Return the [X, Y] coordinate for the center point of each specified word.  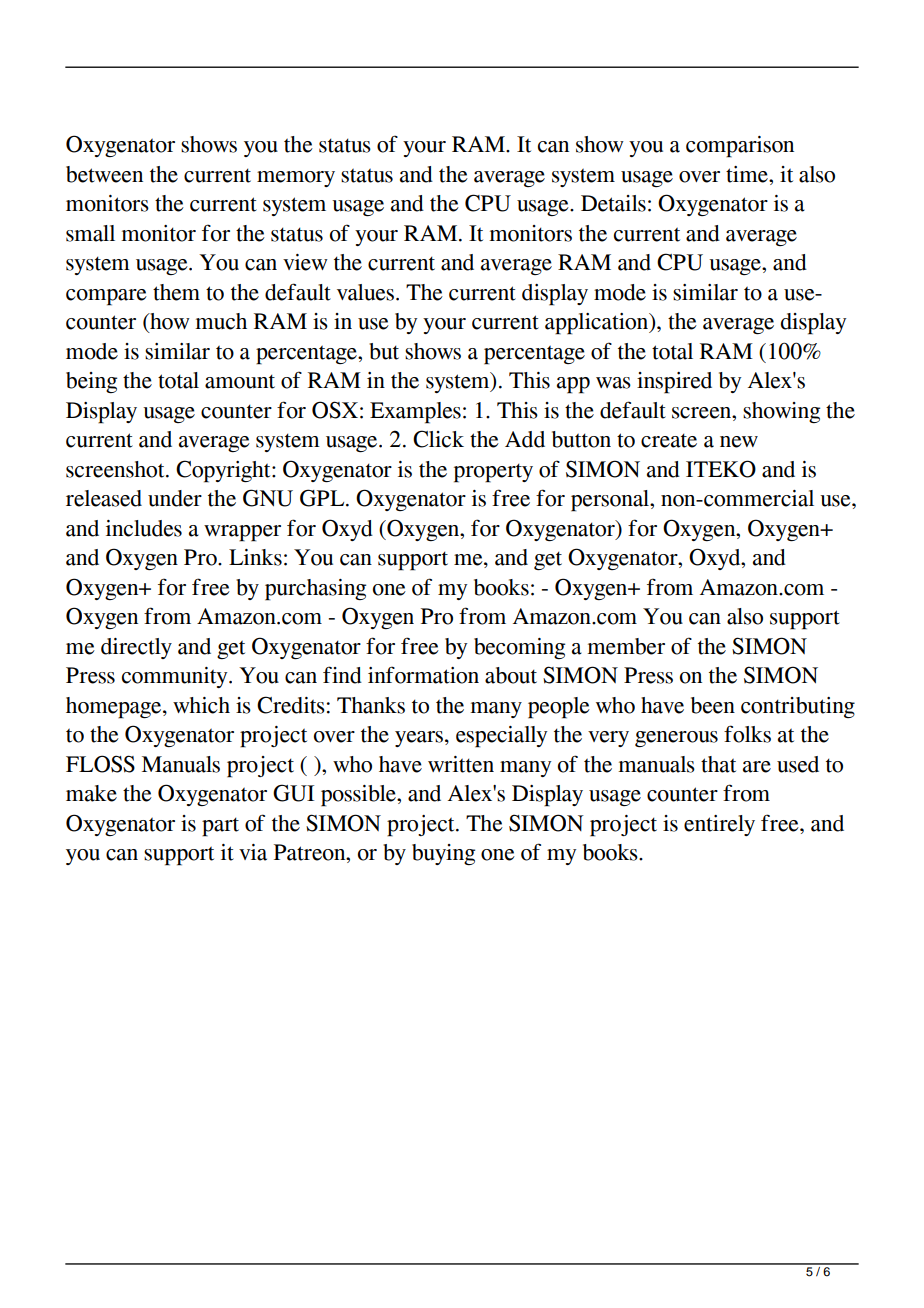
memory [296, 179]
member [626, 646]
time [748, 174]
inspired [674, 383]
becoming [519, 648]
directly [136, 648]
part [220, 827]
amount [240, 381]
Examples [415, 413]
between [104, 174]
